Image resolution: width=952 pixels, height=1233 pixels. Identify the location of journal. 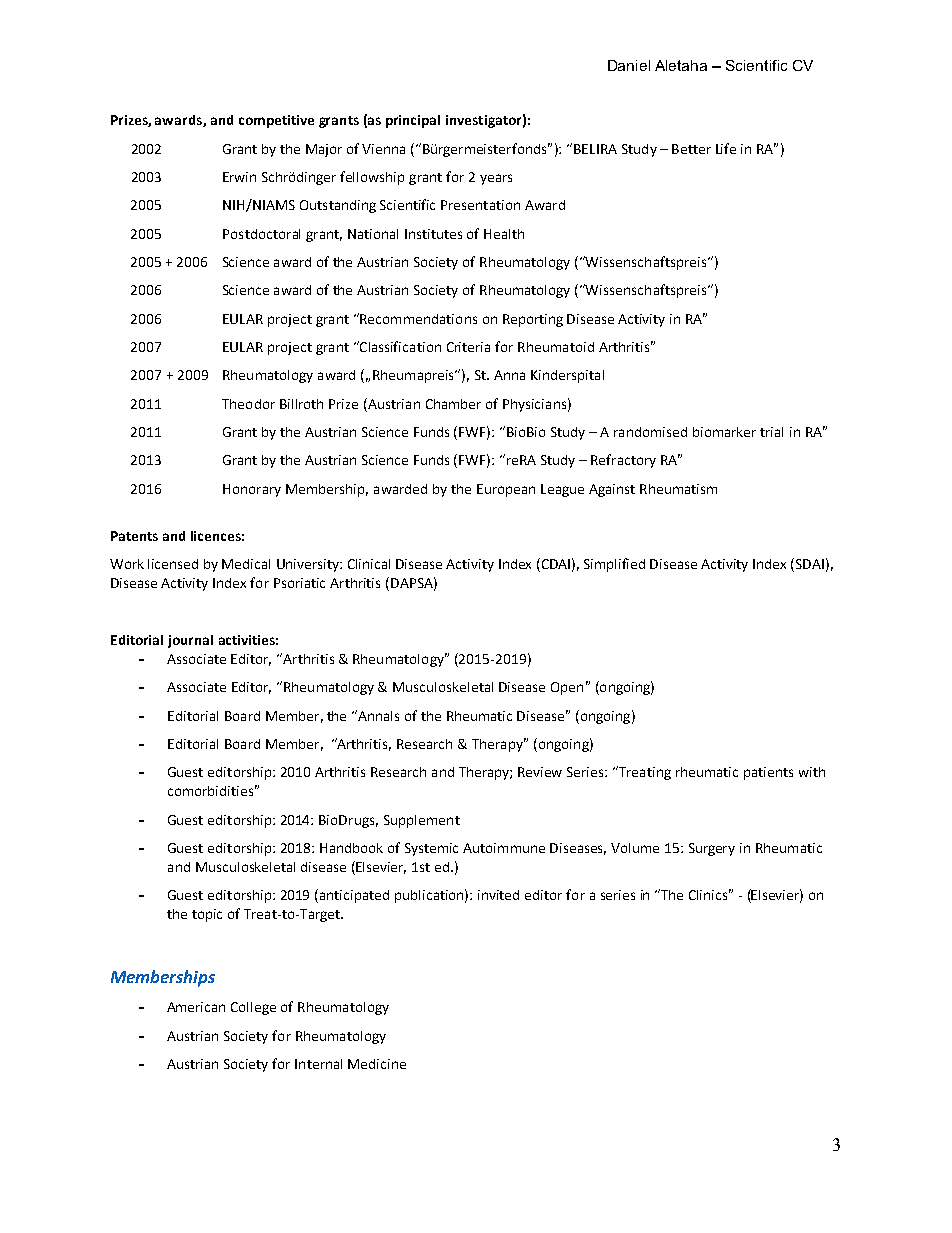
(190, 641).
